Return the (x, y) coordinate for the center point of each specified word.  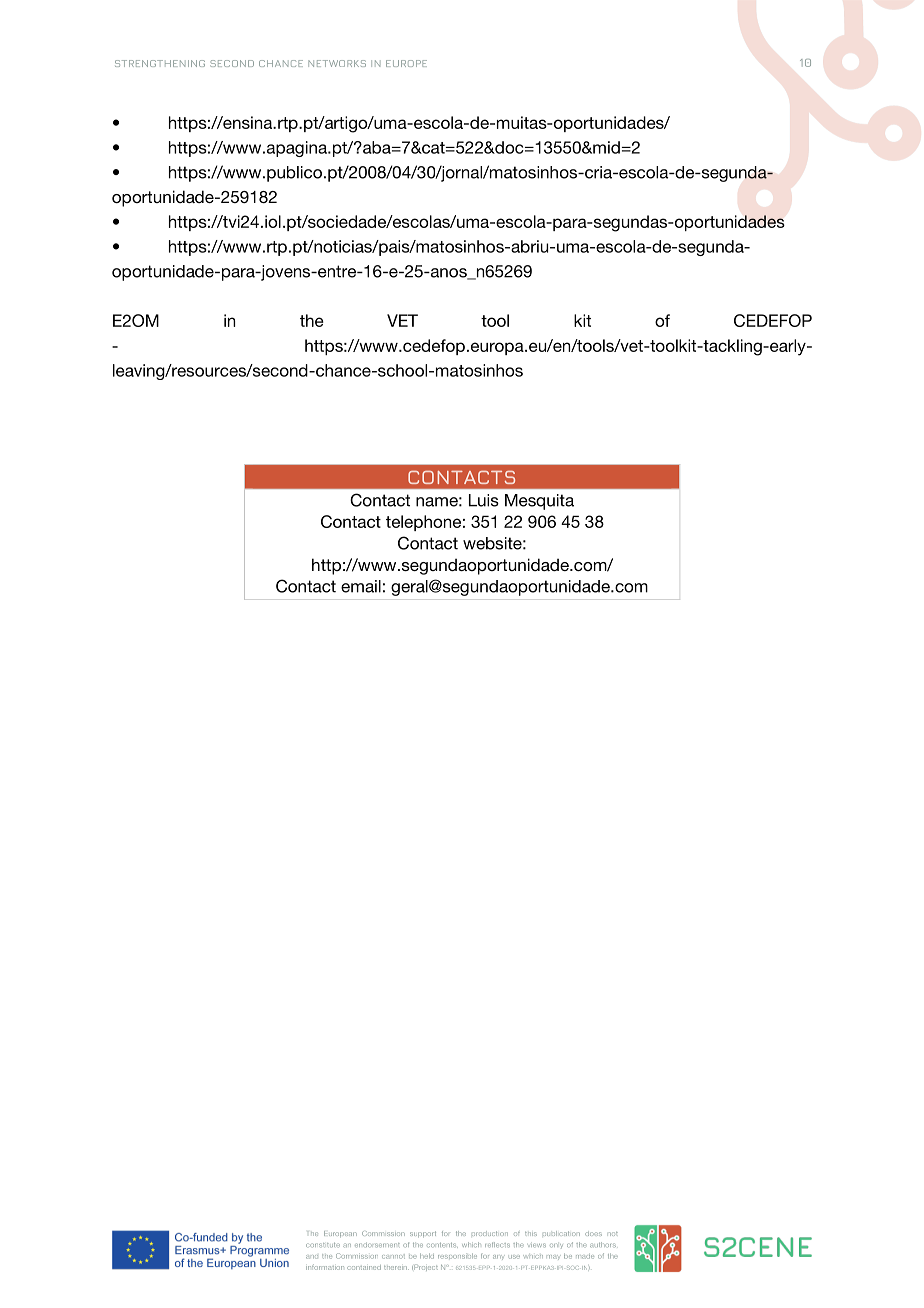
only (556, 1245)
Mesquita (539, 502)
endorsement (377, 1245)
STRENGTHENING (160, 63)
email (361, 586)
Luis (484, 500)
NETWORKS (337, 63)
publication (561, 1233)
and (312, 1257)
